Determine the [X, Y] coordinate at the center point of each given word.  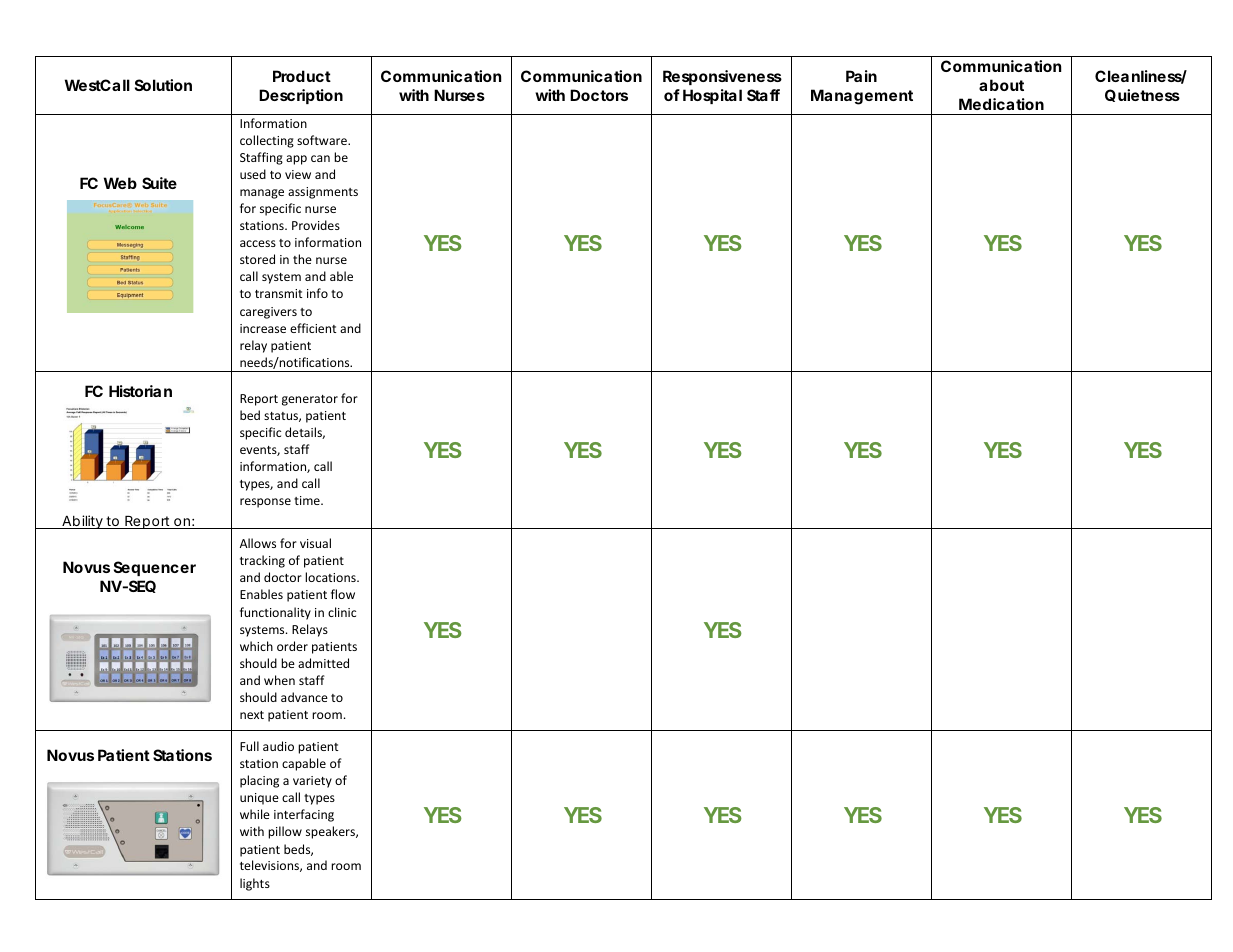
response [265, 503]
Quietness [1142, 95]
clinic [342, 612]
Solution [163, 85]
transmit [279, 293]
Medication [1001, 104]
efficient [313, 328]
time [308, 500]
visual [315, 543]
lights [255, 884]
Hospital [712, 96]
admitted [323, 663]
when [279, 680]
